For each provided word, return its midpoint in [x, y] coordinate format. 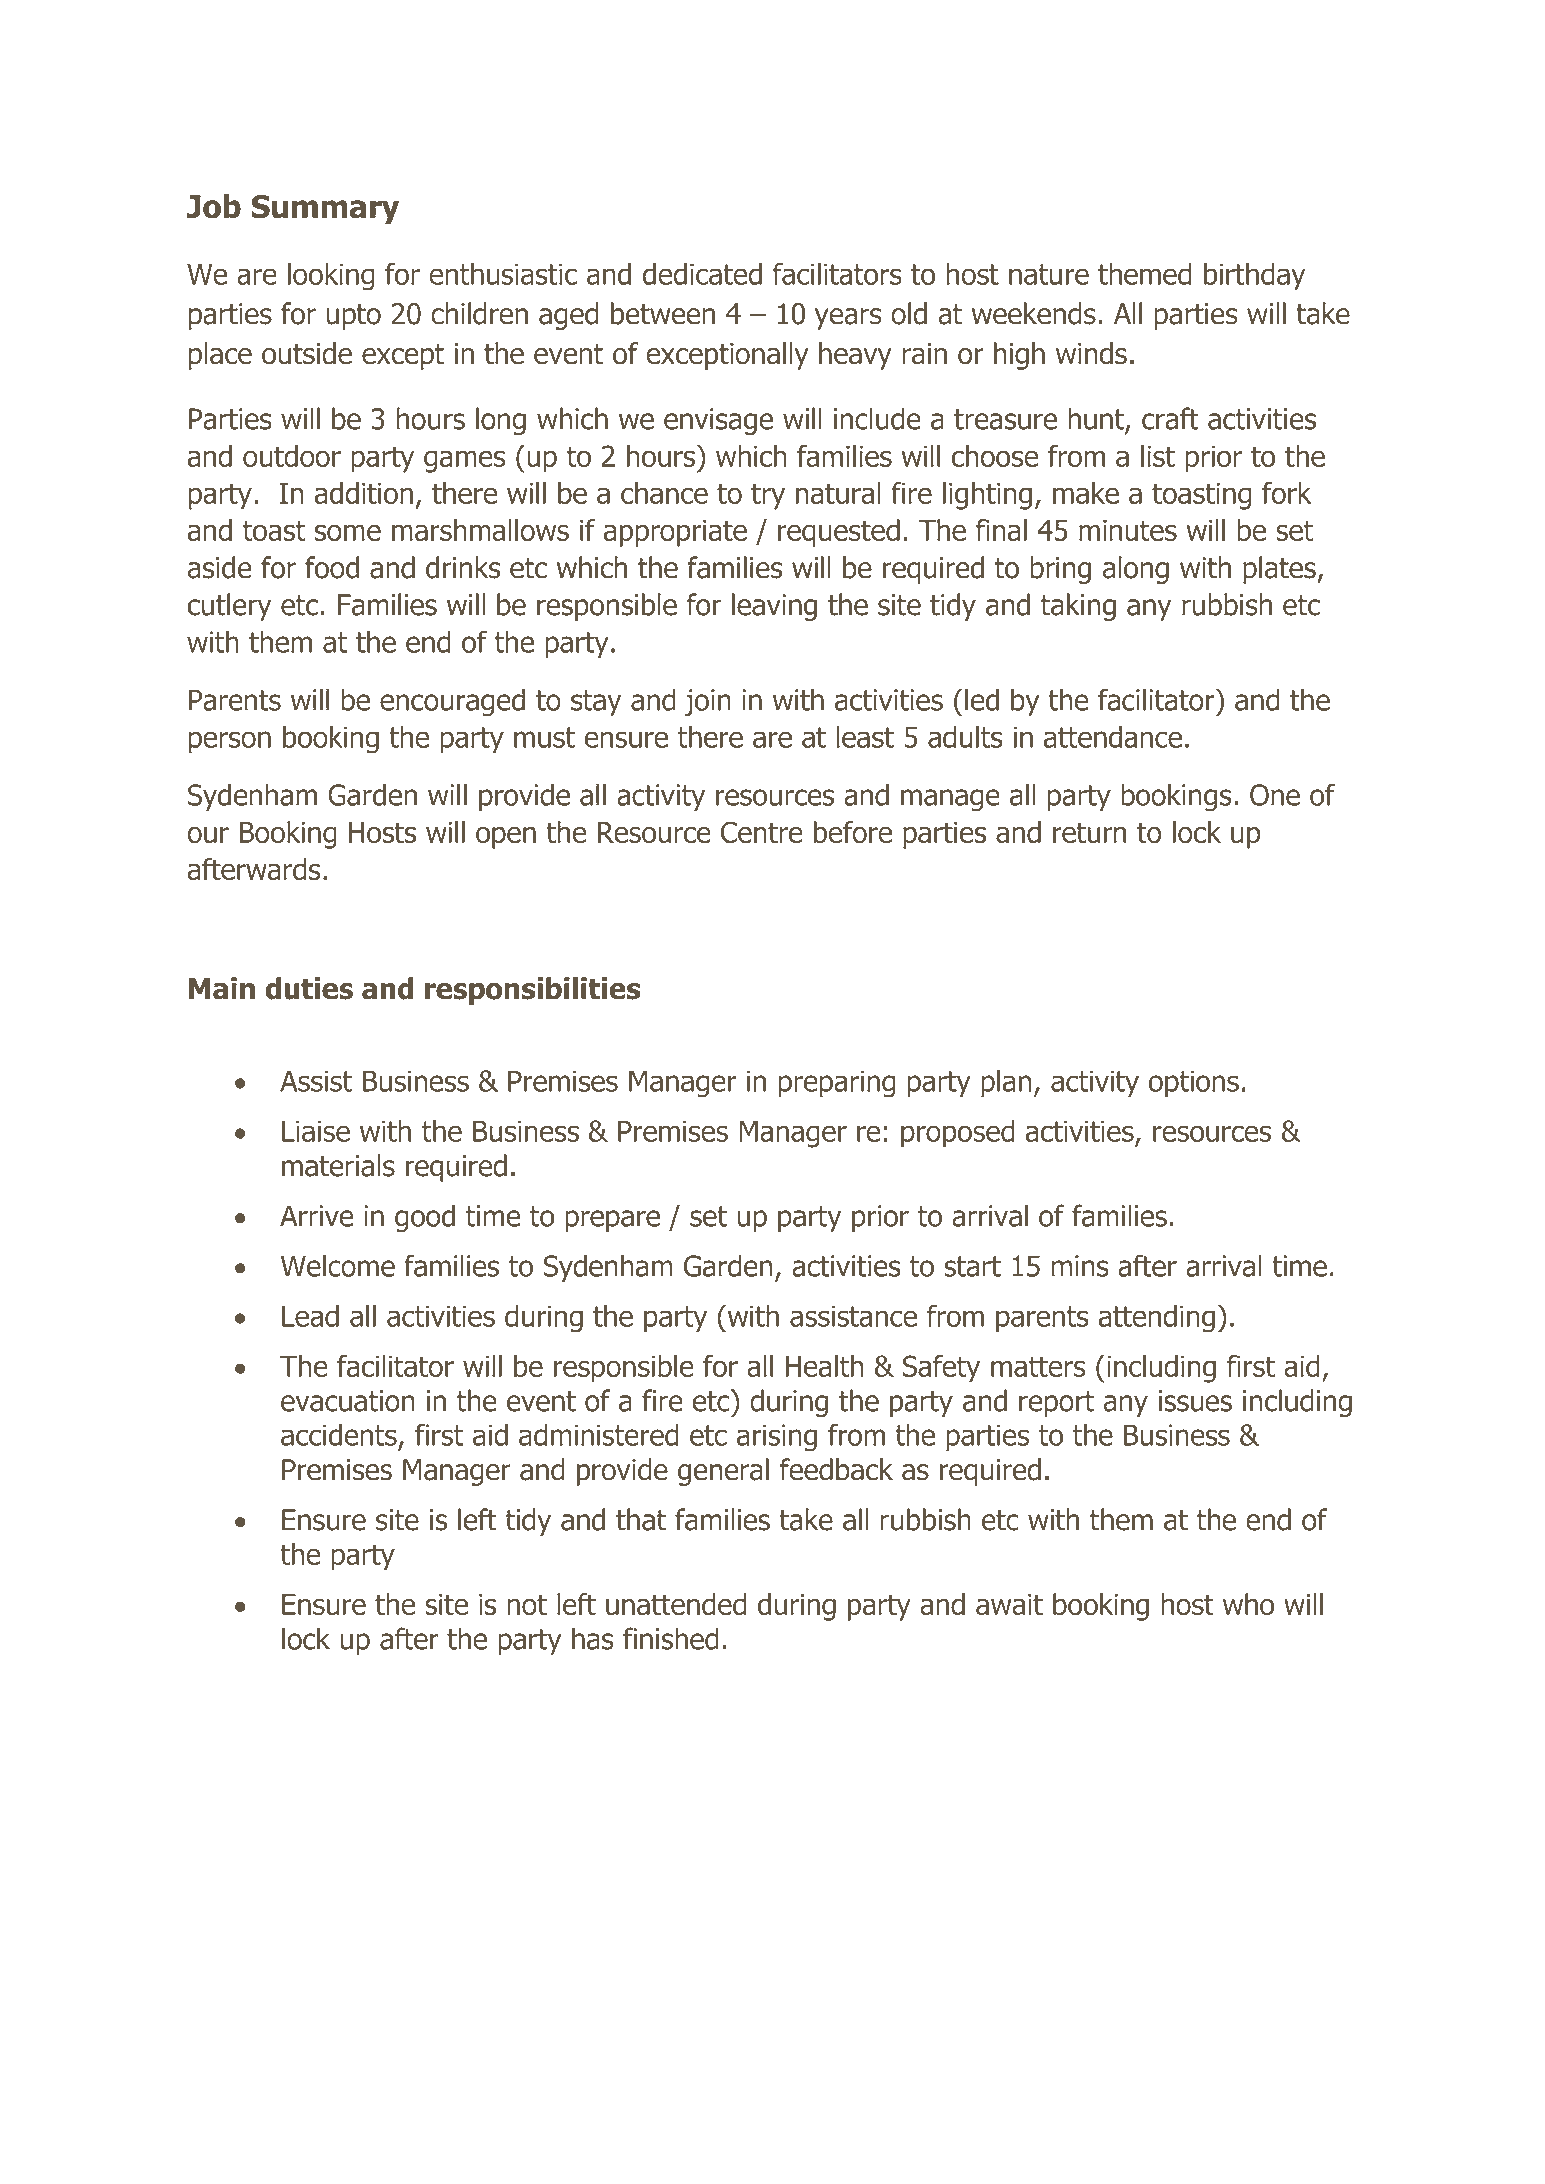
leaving [774, 607]
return [1089, 832]
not [527, 1604]
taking [1078, 607]
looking [331, 277]
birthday [1254, 277]
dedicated [702, 274]
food [332, 567]
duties [309, 988]
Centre [762, 832]
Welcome [338, 1265]
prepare [612, 1221]
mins [1080, 1266]
